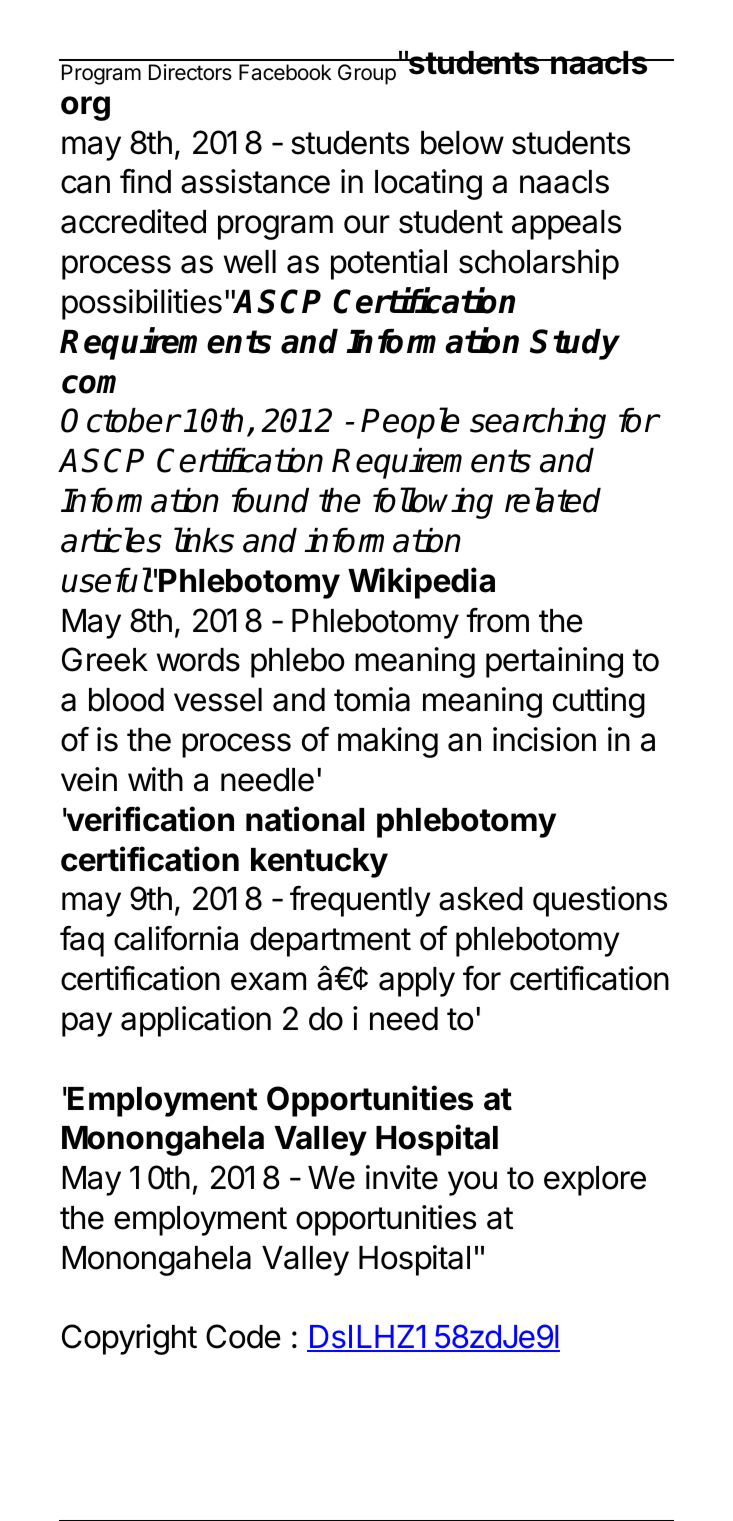 The height and width of the screenshot is (1521, 733). What do you see at coordinates (462, 143) in the screenshot?
I see `below` at bounding box center [462, 143].
